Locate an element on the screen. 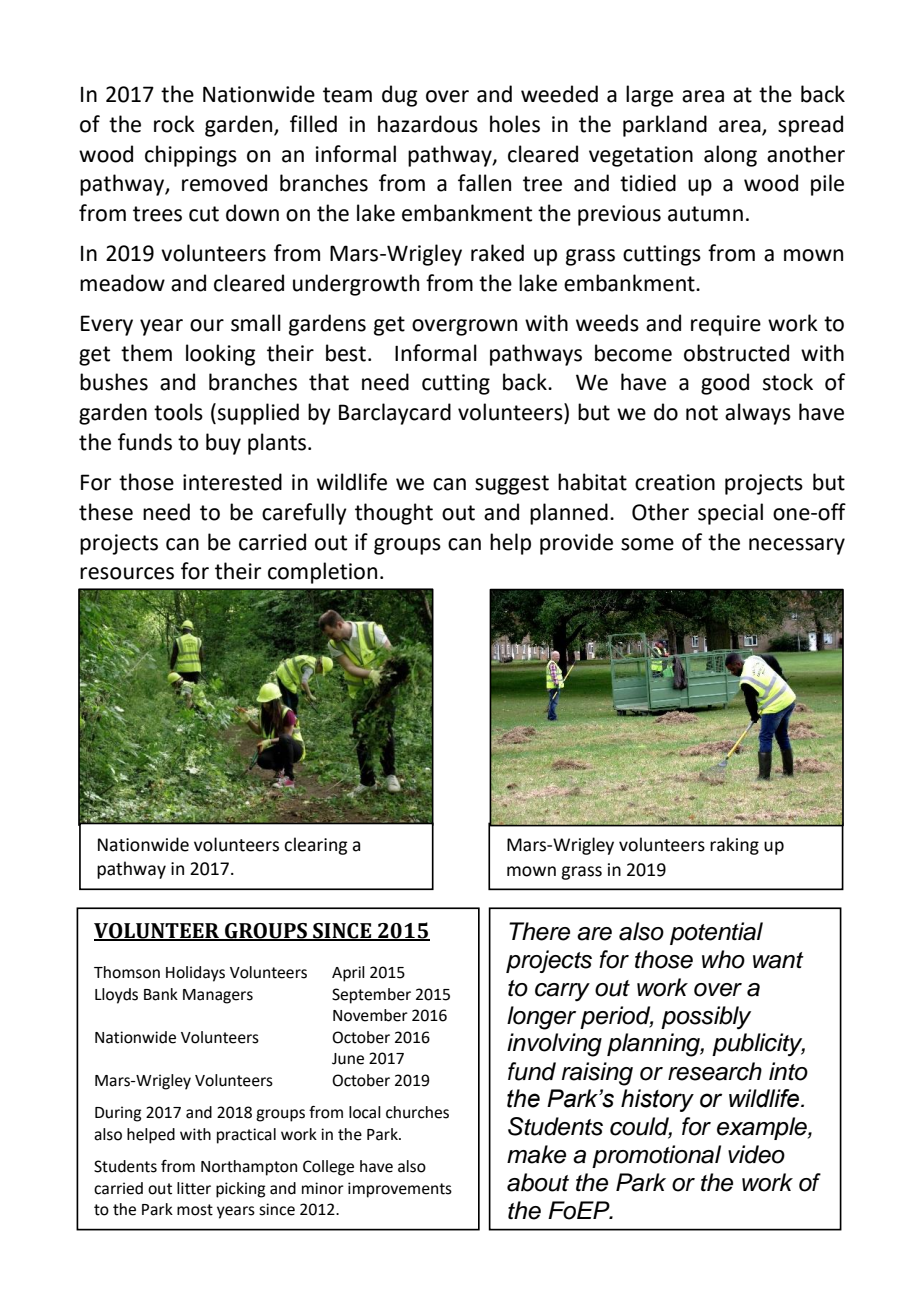 This screenshot has height=1313, width=924. rock is located at coordinates (174, 124).
